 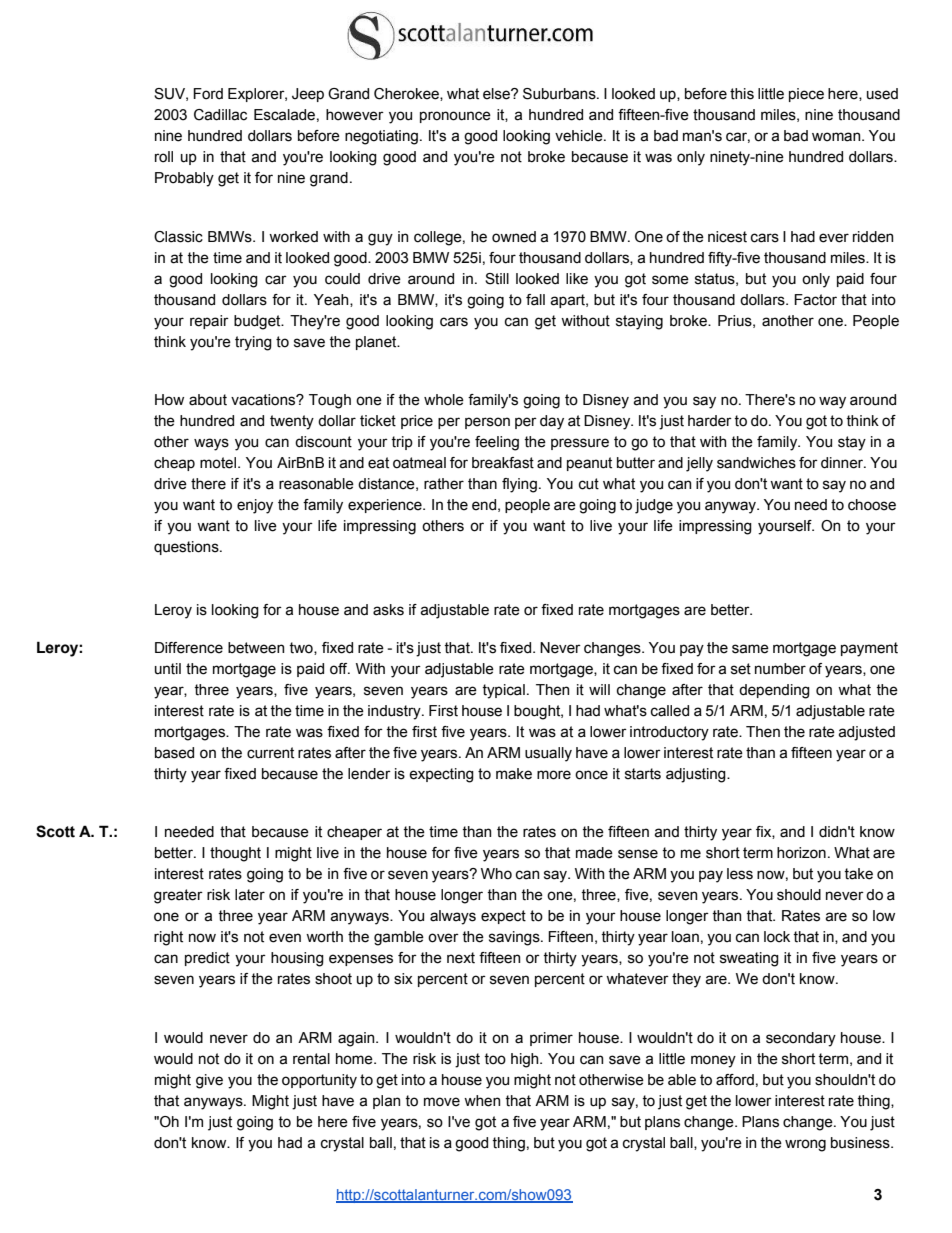 I want to click on else, so click(x=497, y=94).
